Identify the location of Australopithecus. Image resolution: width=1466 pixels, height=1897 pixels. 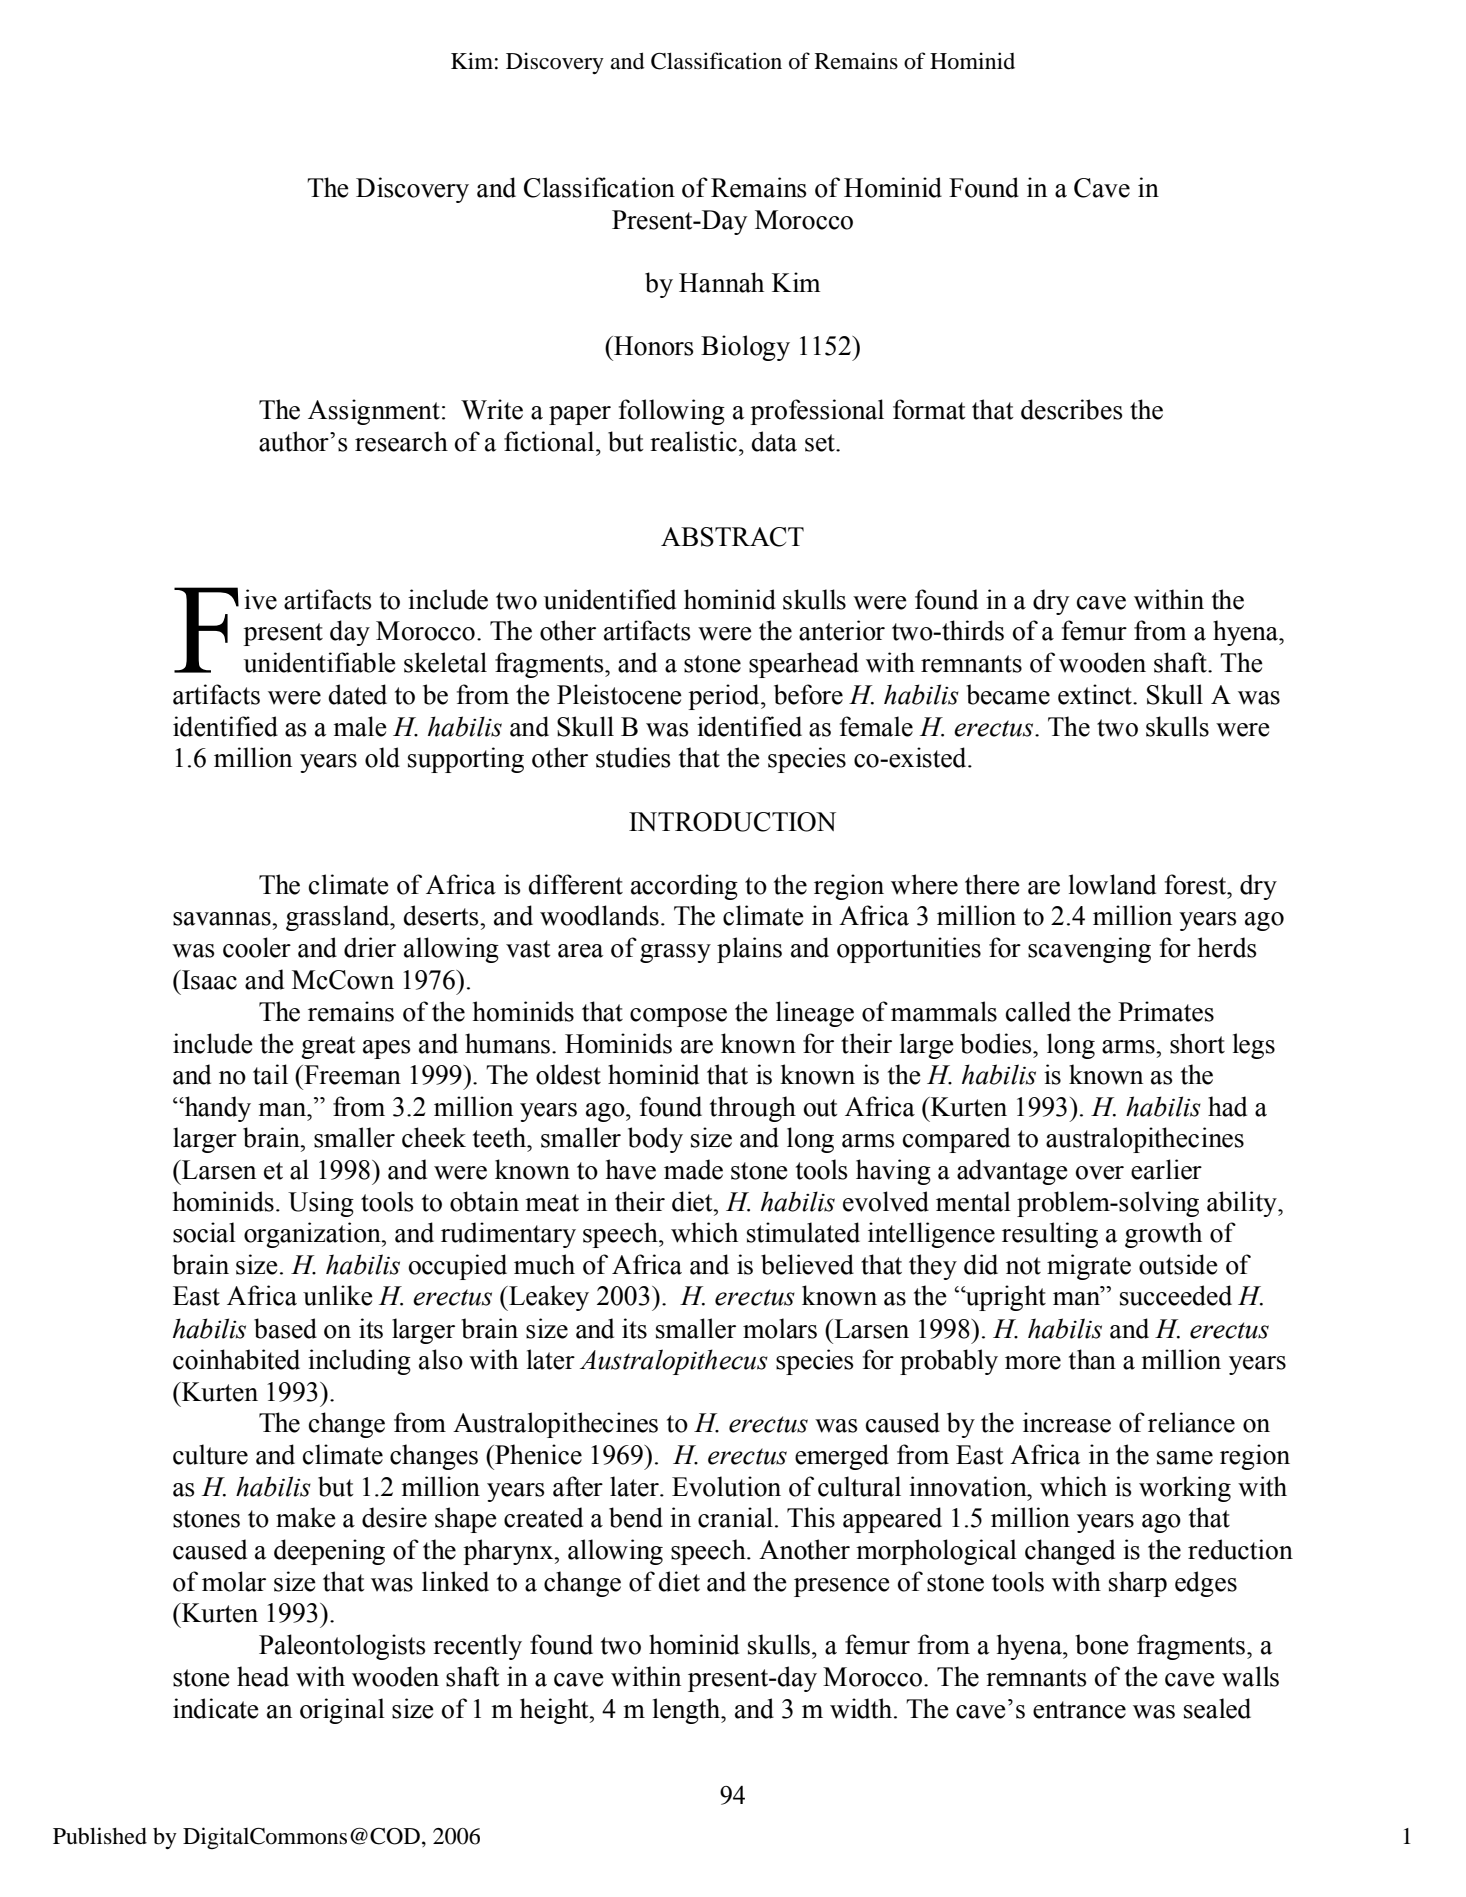
(674, 1362).
